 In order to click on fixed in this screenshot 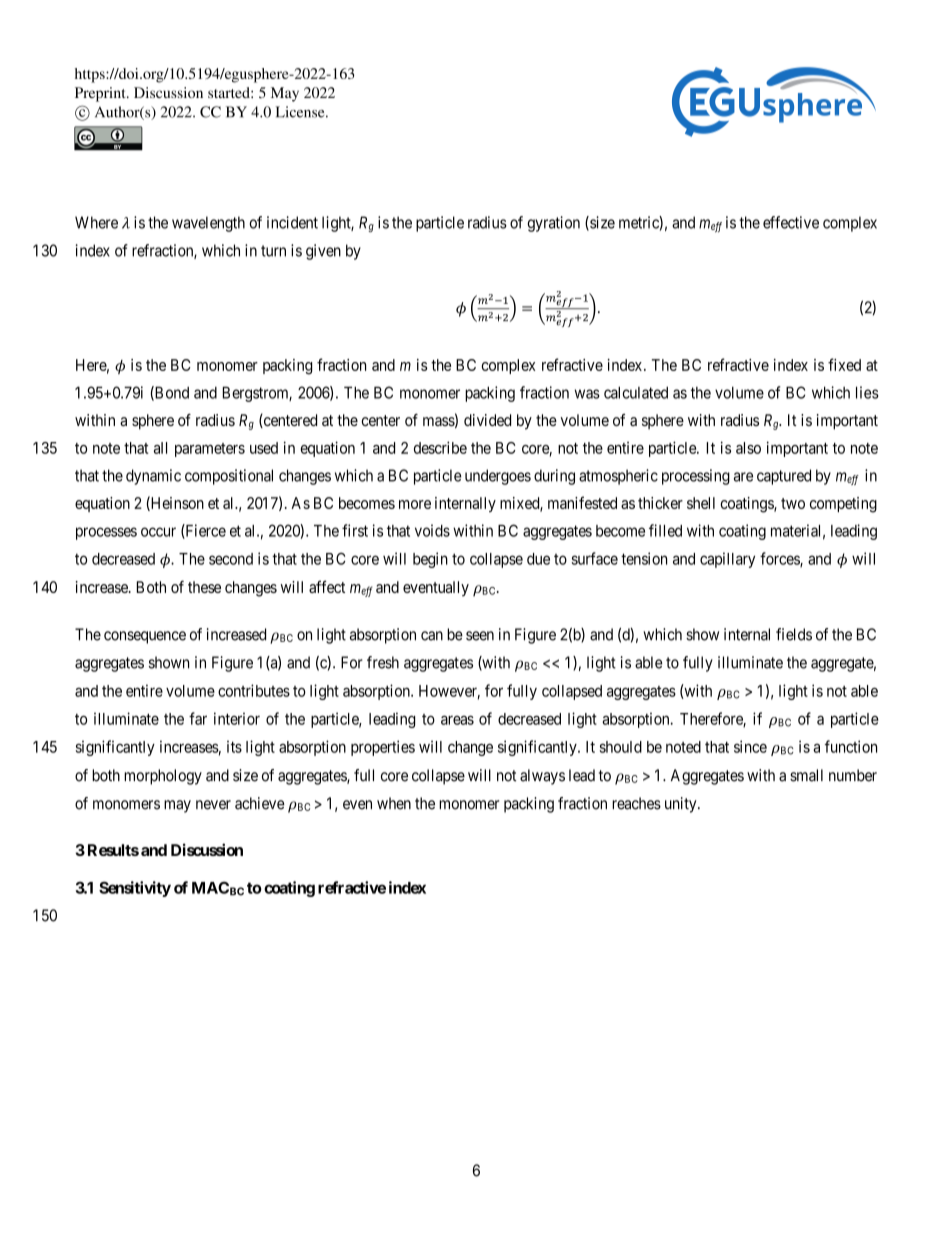, I will do `click(844, 364)`.
